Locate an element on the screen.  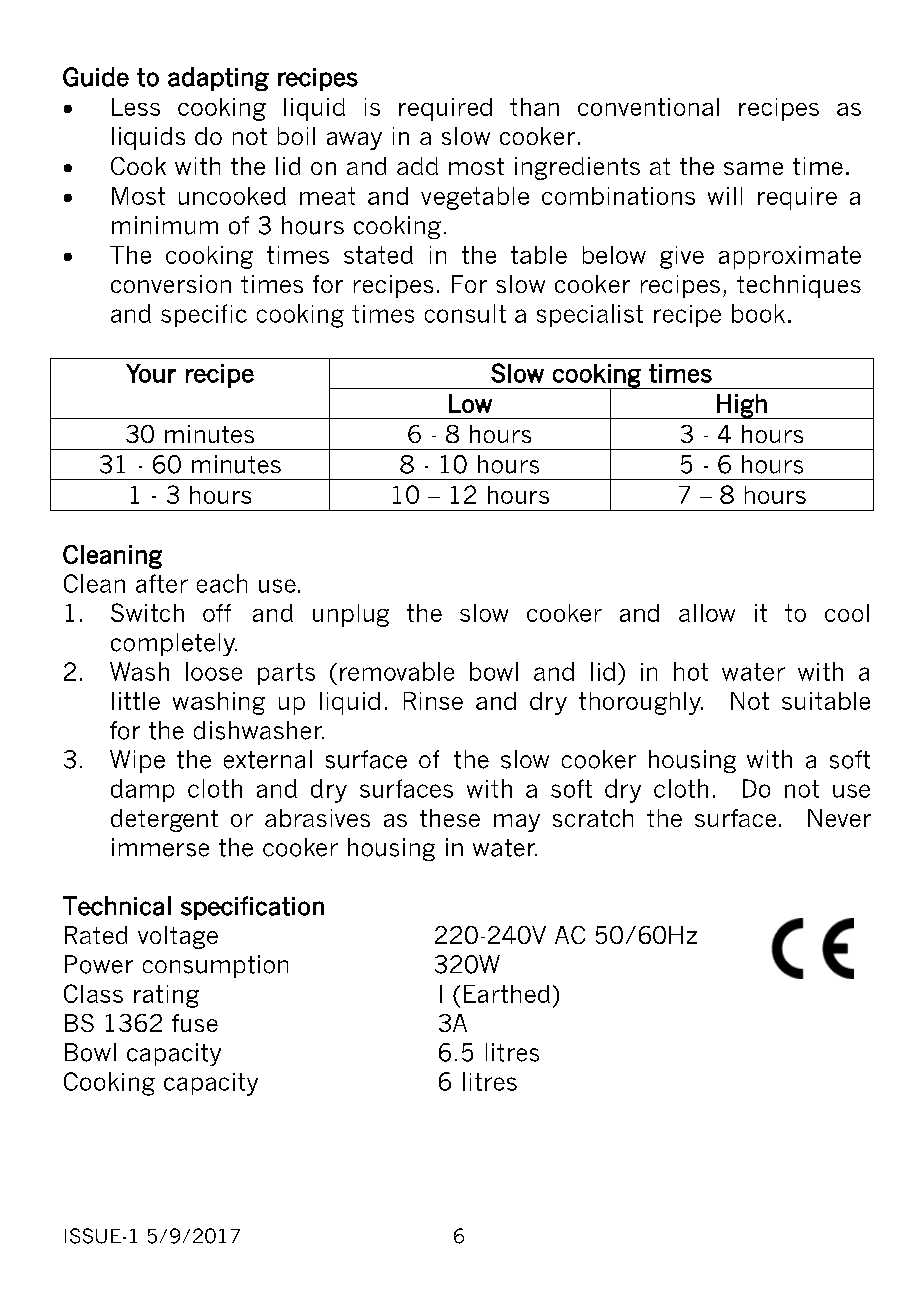
unplug is located at coordinates (351, 615).
